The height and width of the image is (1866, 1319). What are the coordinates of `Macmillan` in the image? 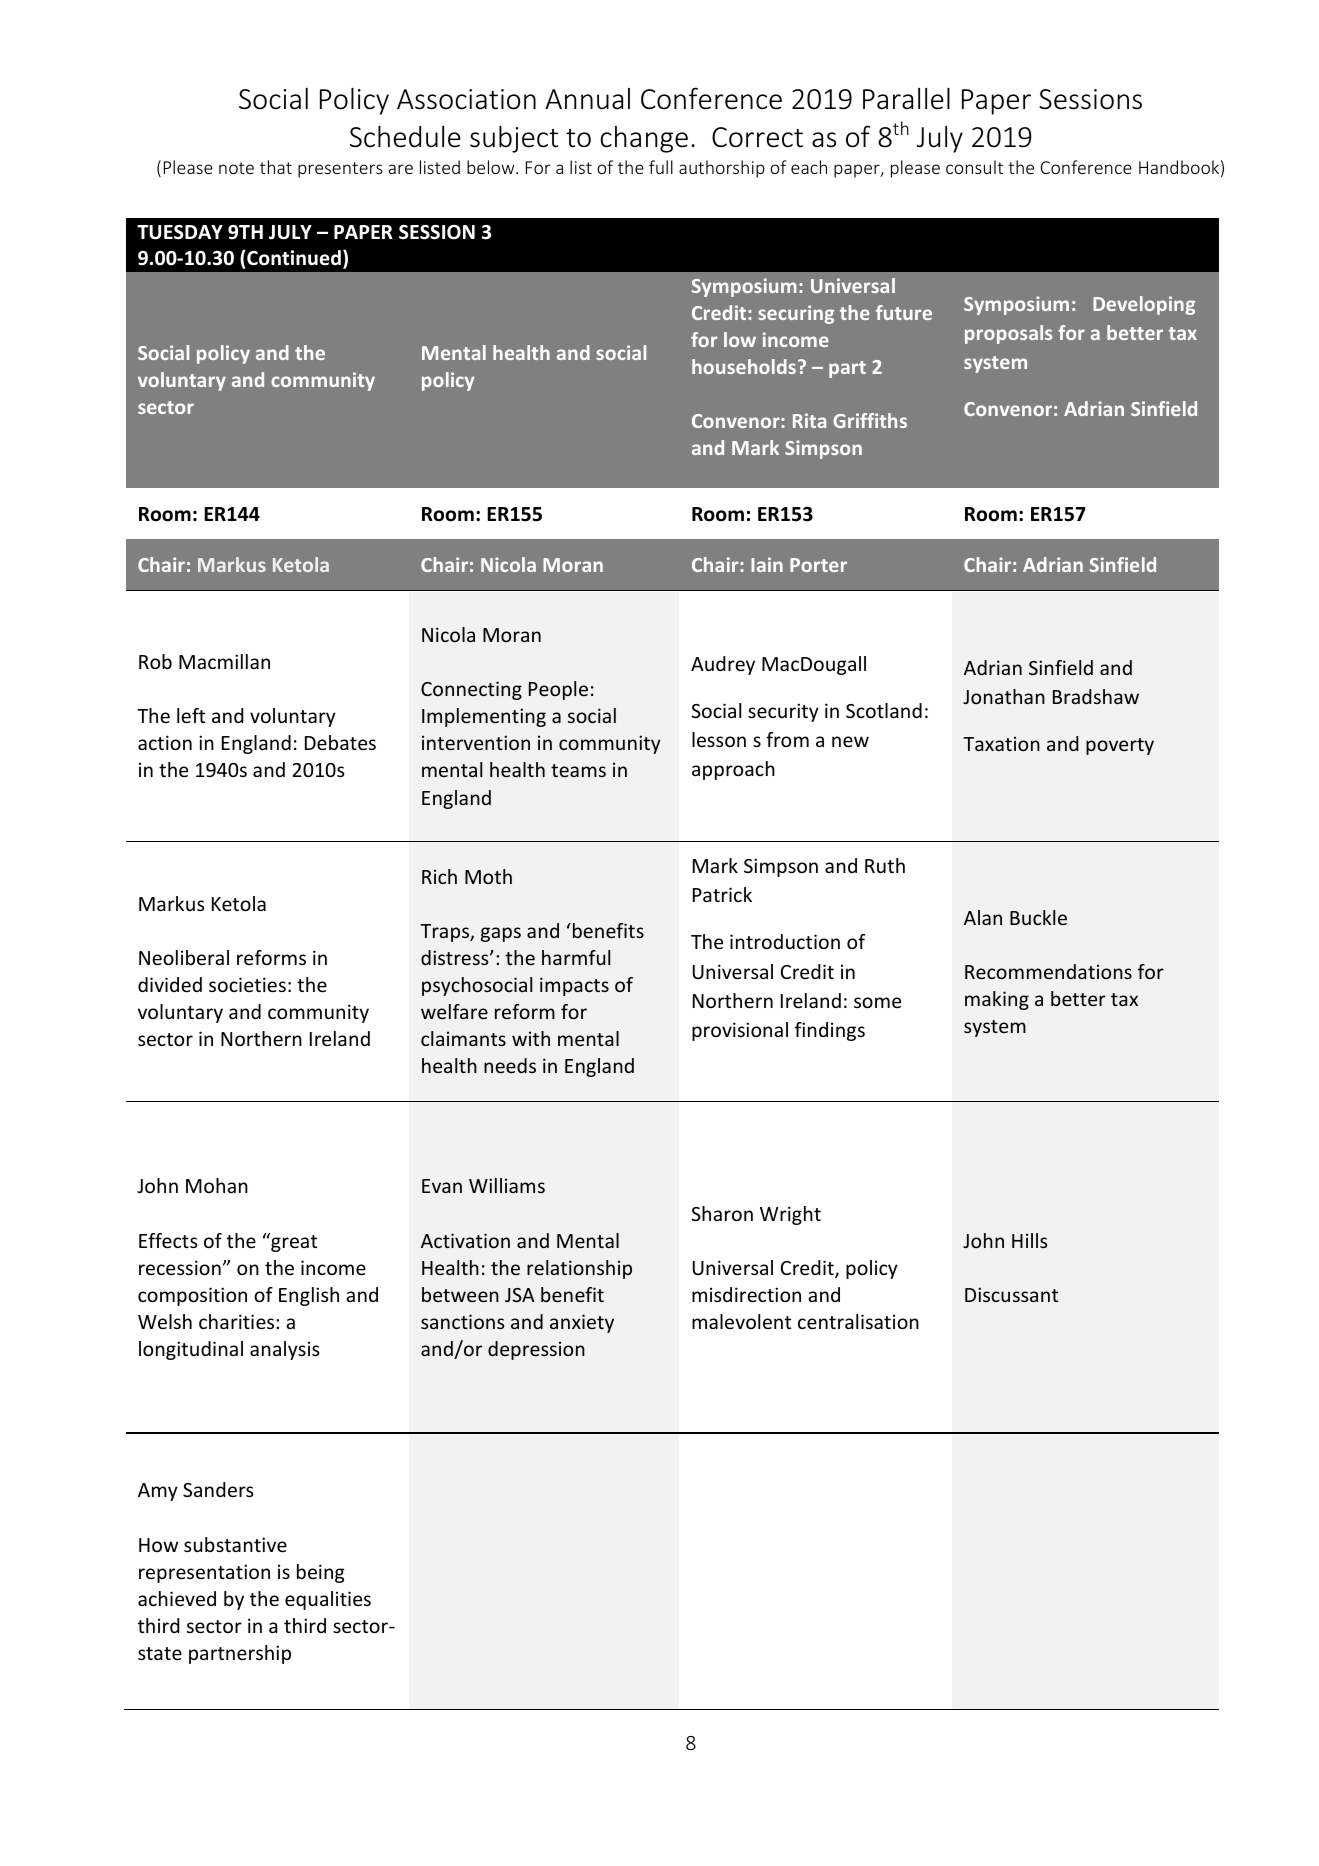 It's located at (224, 661).
